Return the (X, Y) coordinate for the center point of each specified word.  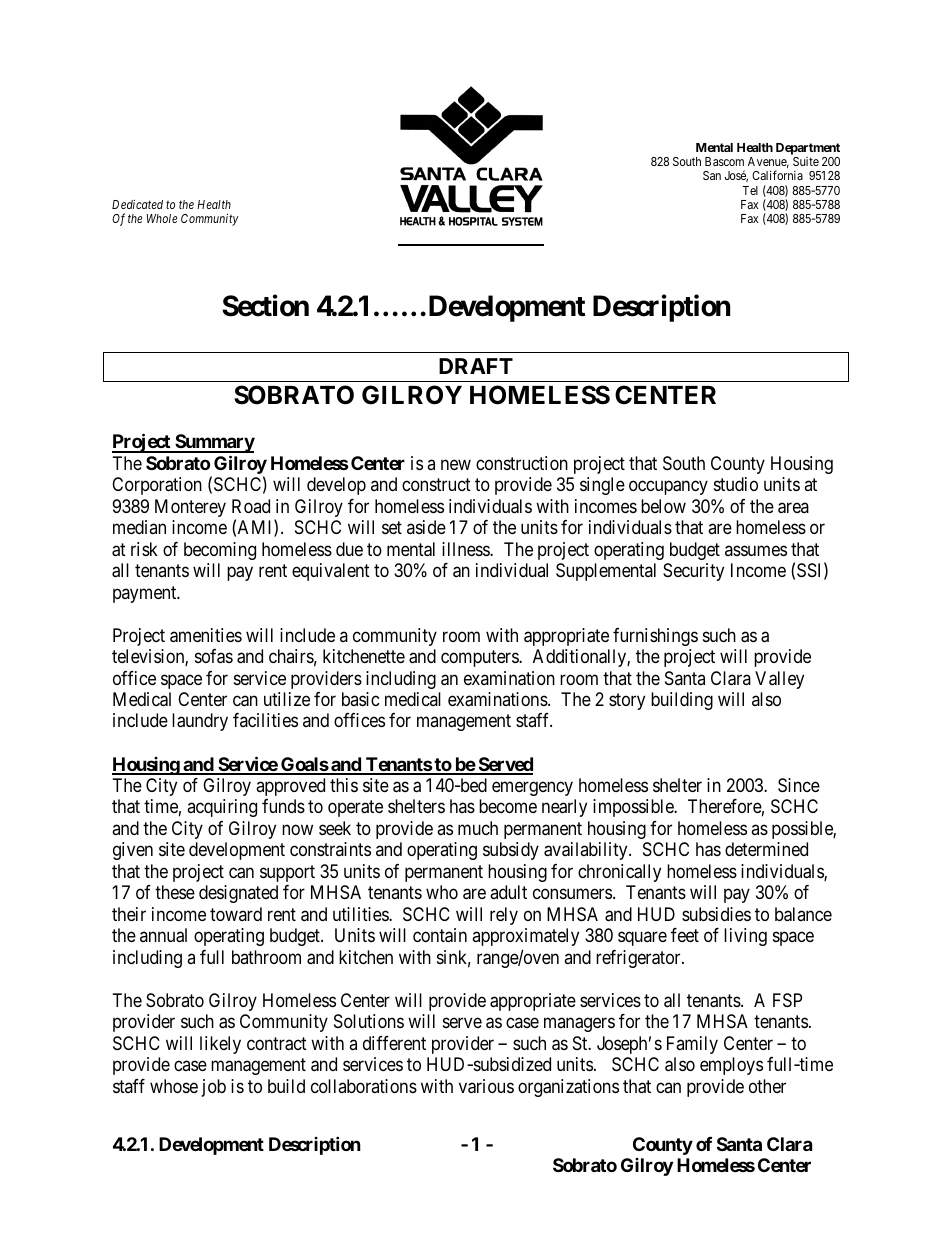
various (486, 1086)
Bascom (724, 161)
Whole (162, 218)
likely (220, 1045)
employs (731, 1066)
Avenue (768, 162)
